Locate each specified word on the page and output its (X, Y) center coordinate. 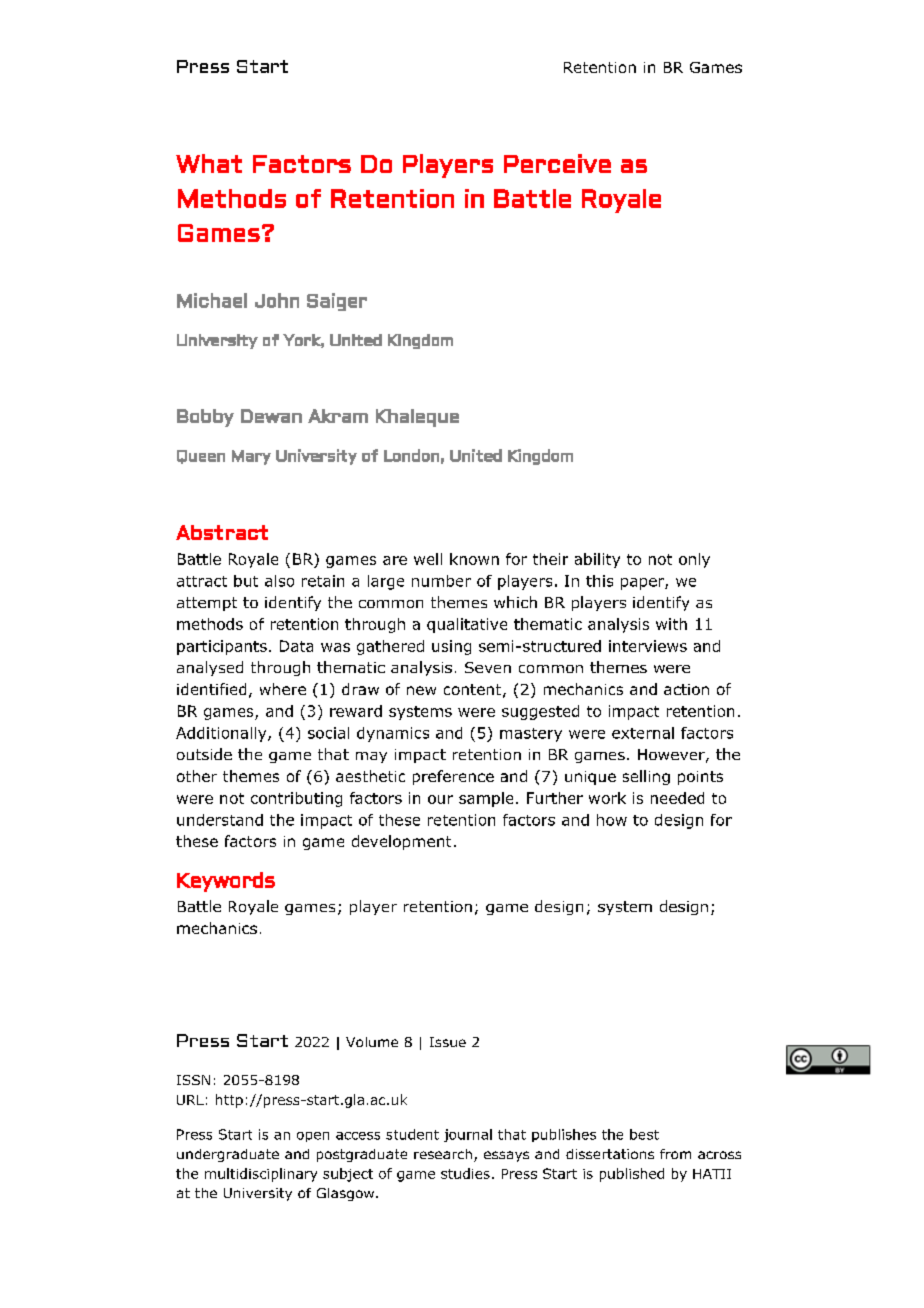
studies (465, 1173)
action (686, 689)
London (411, 455)
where (283, 689)
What (209, 163)
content (472, 689)
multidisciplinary (261, 1175)
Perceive (557, 163)
